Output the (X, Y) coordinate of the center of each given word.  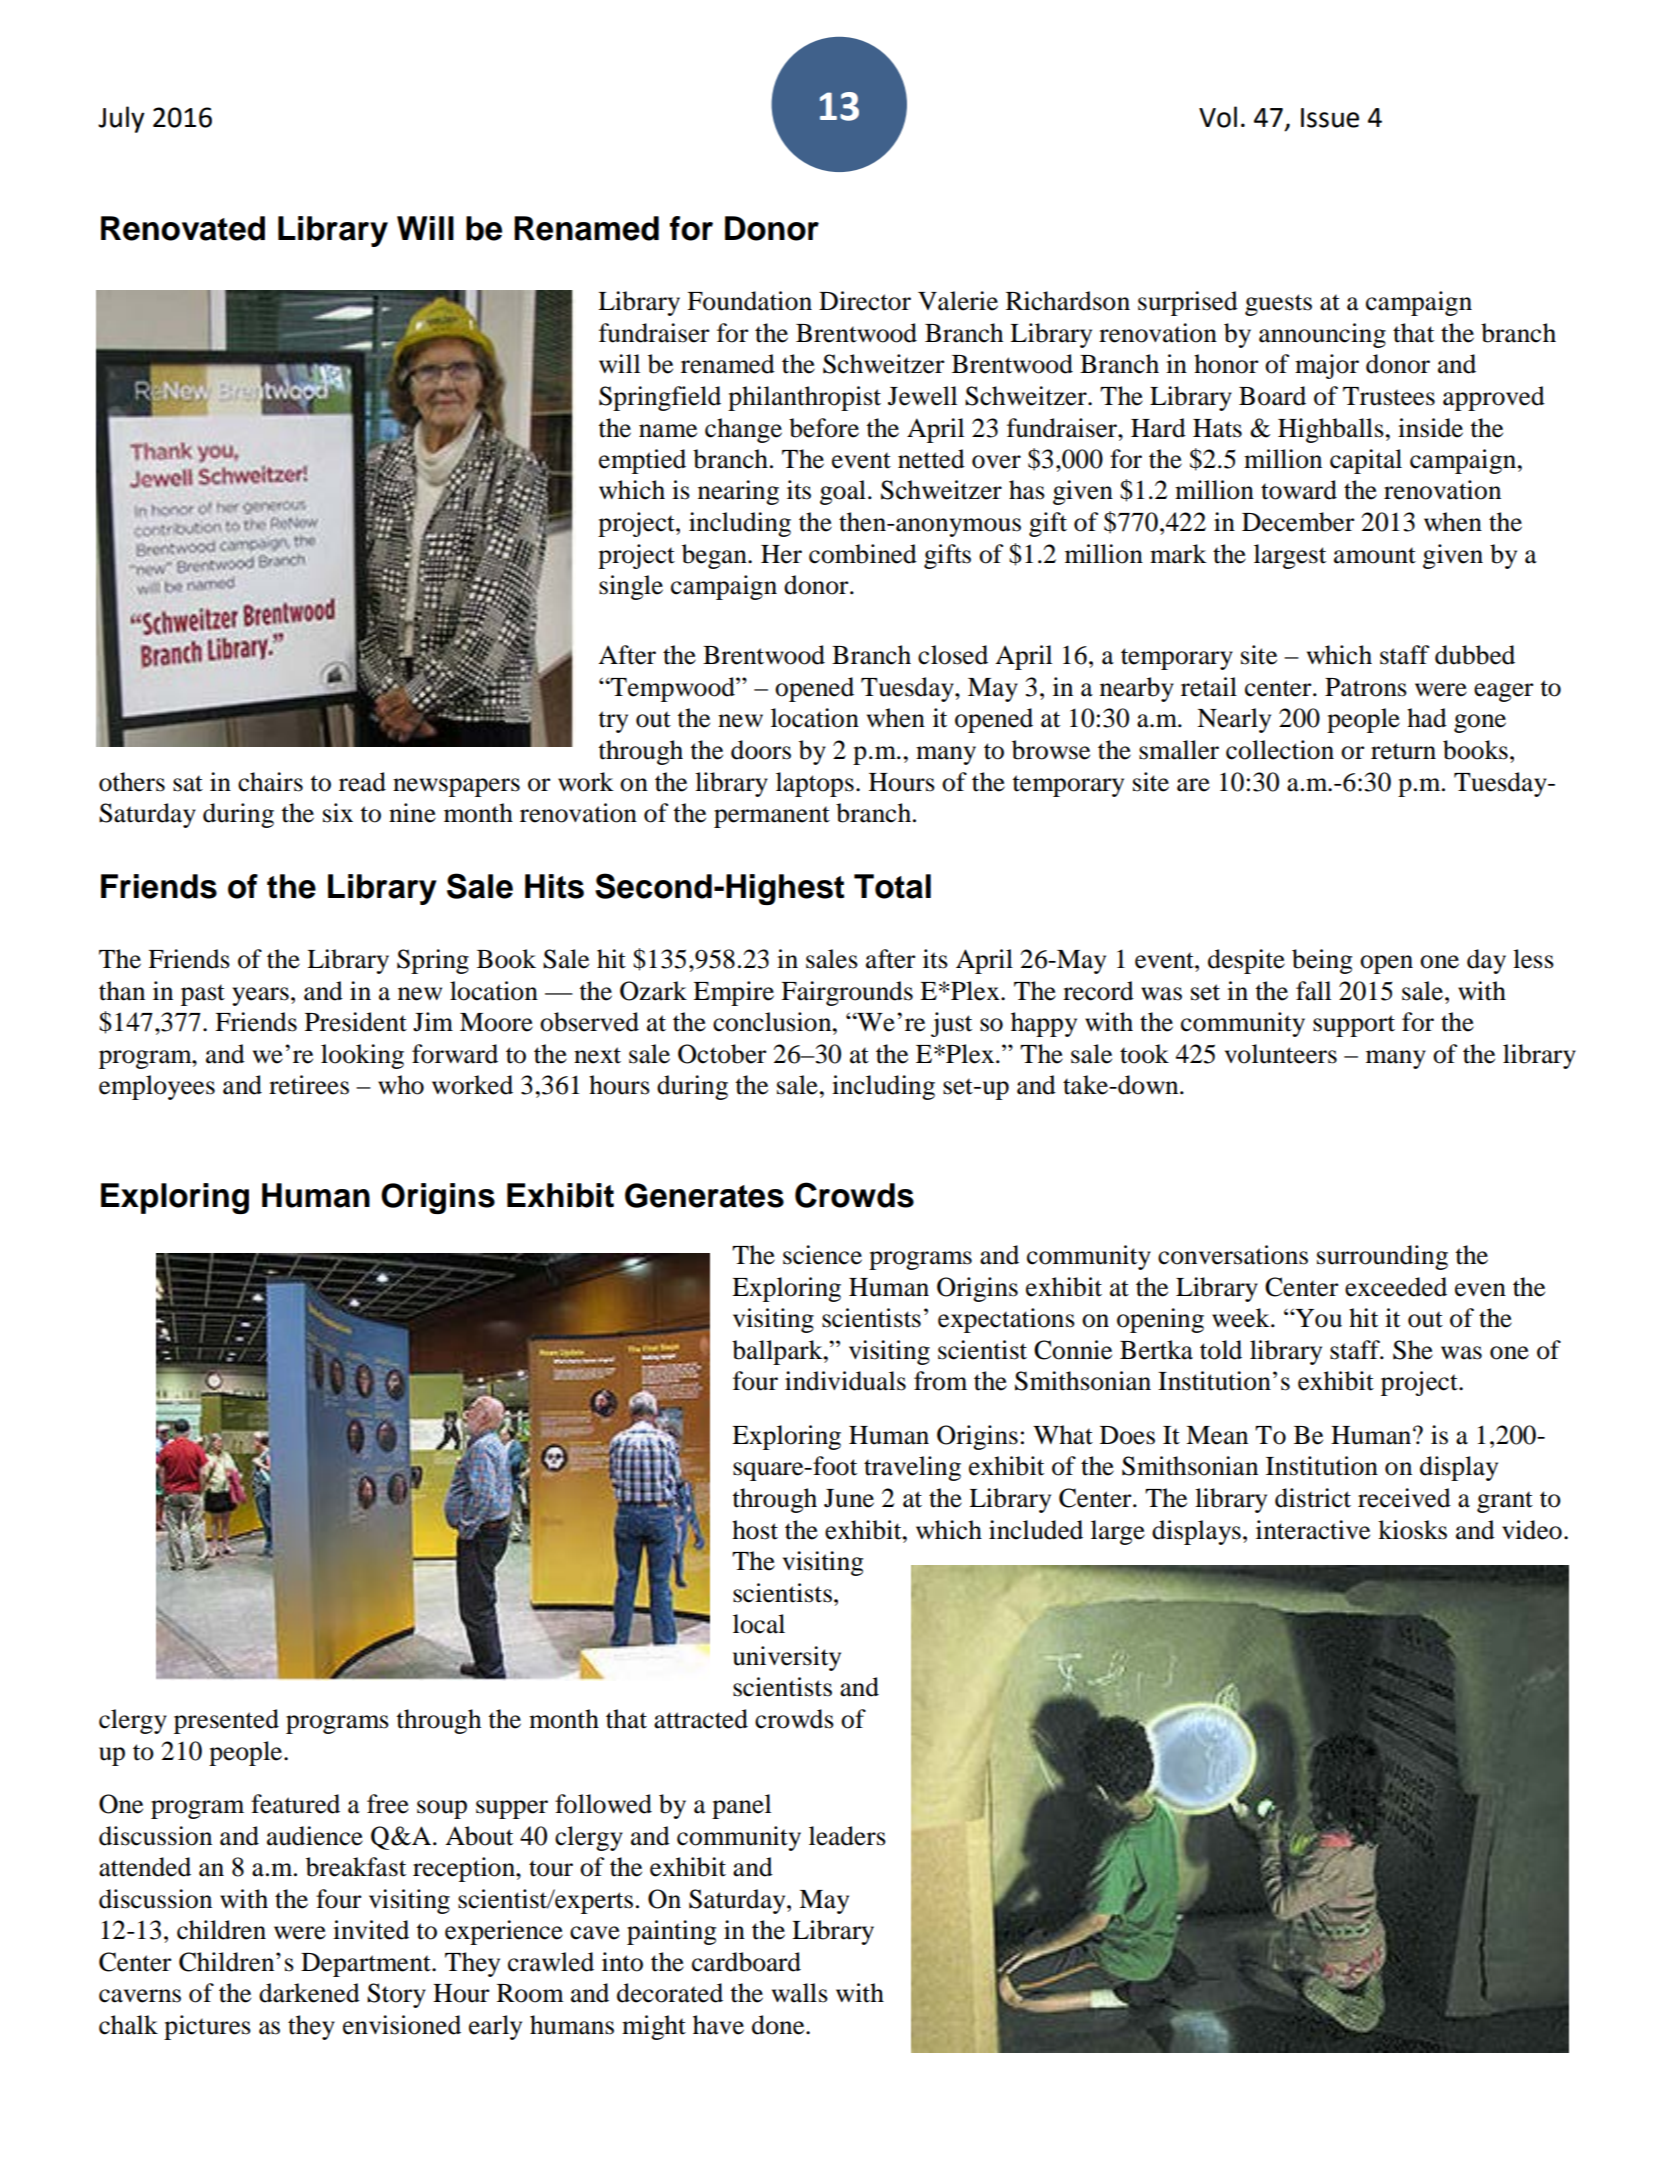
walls (800, 1993)
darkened (309, 1993)
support (1354, 1026)
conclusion (773, 1022)
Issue (1330, 118)
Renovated (183, 228)
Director (865, 301)
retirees (309, 1085)
